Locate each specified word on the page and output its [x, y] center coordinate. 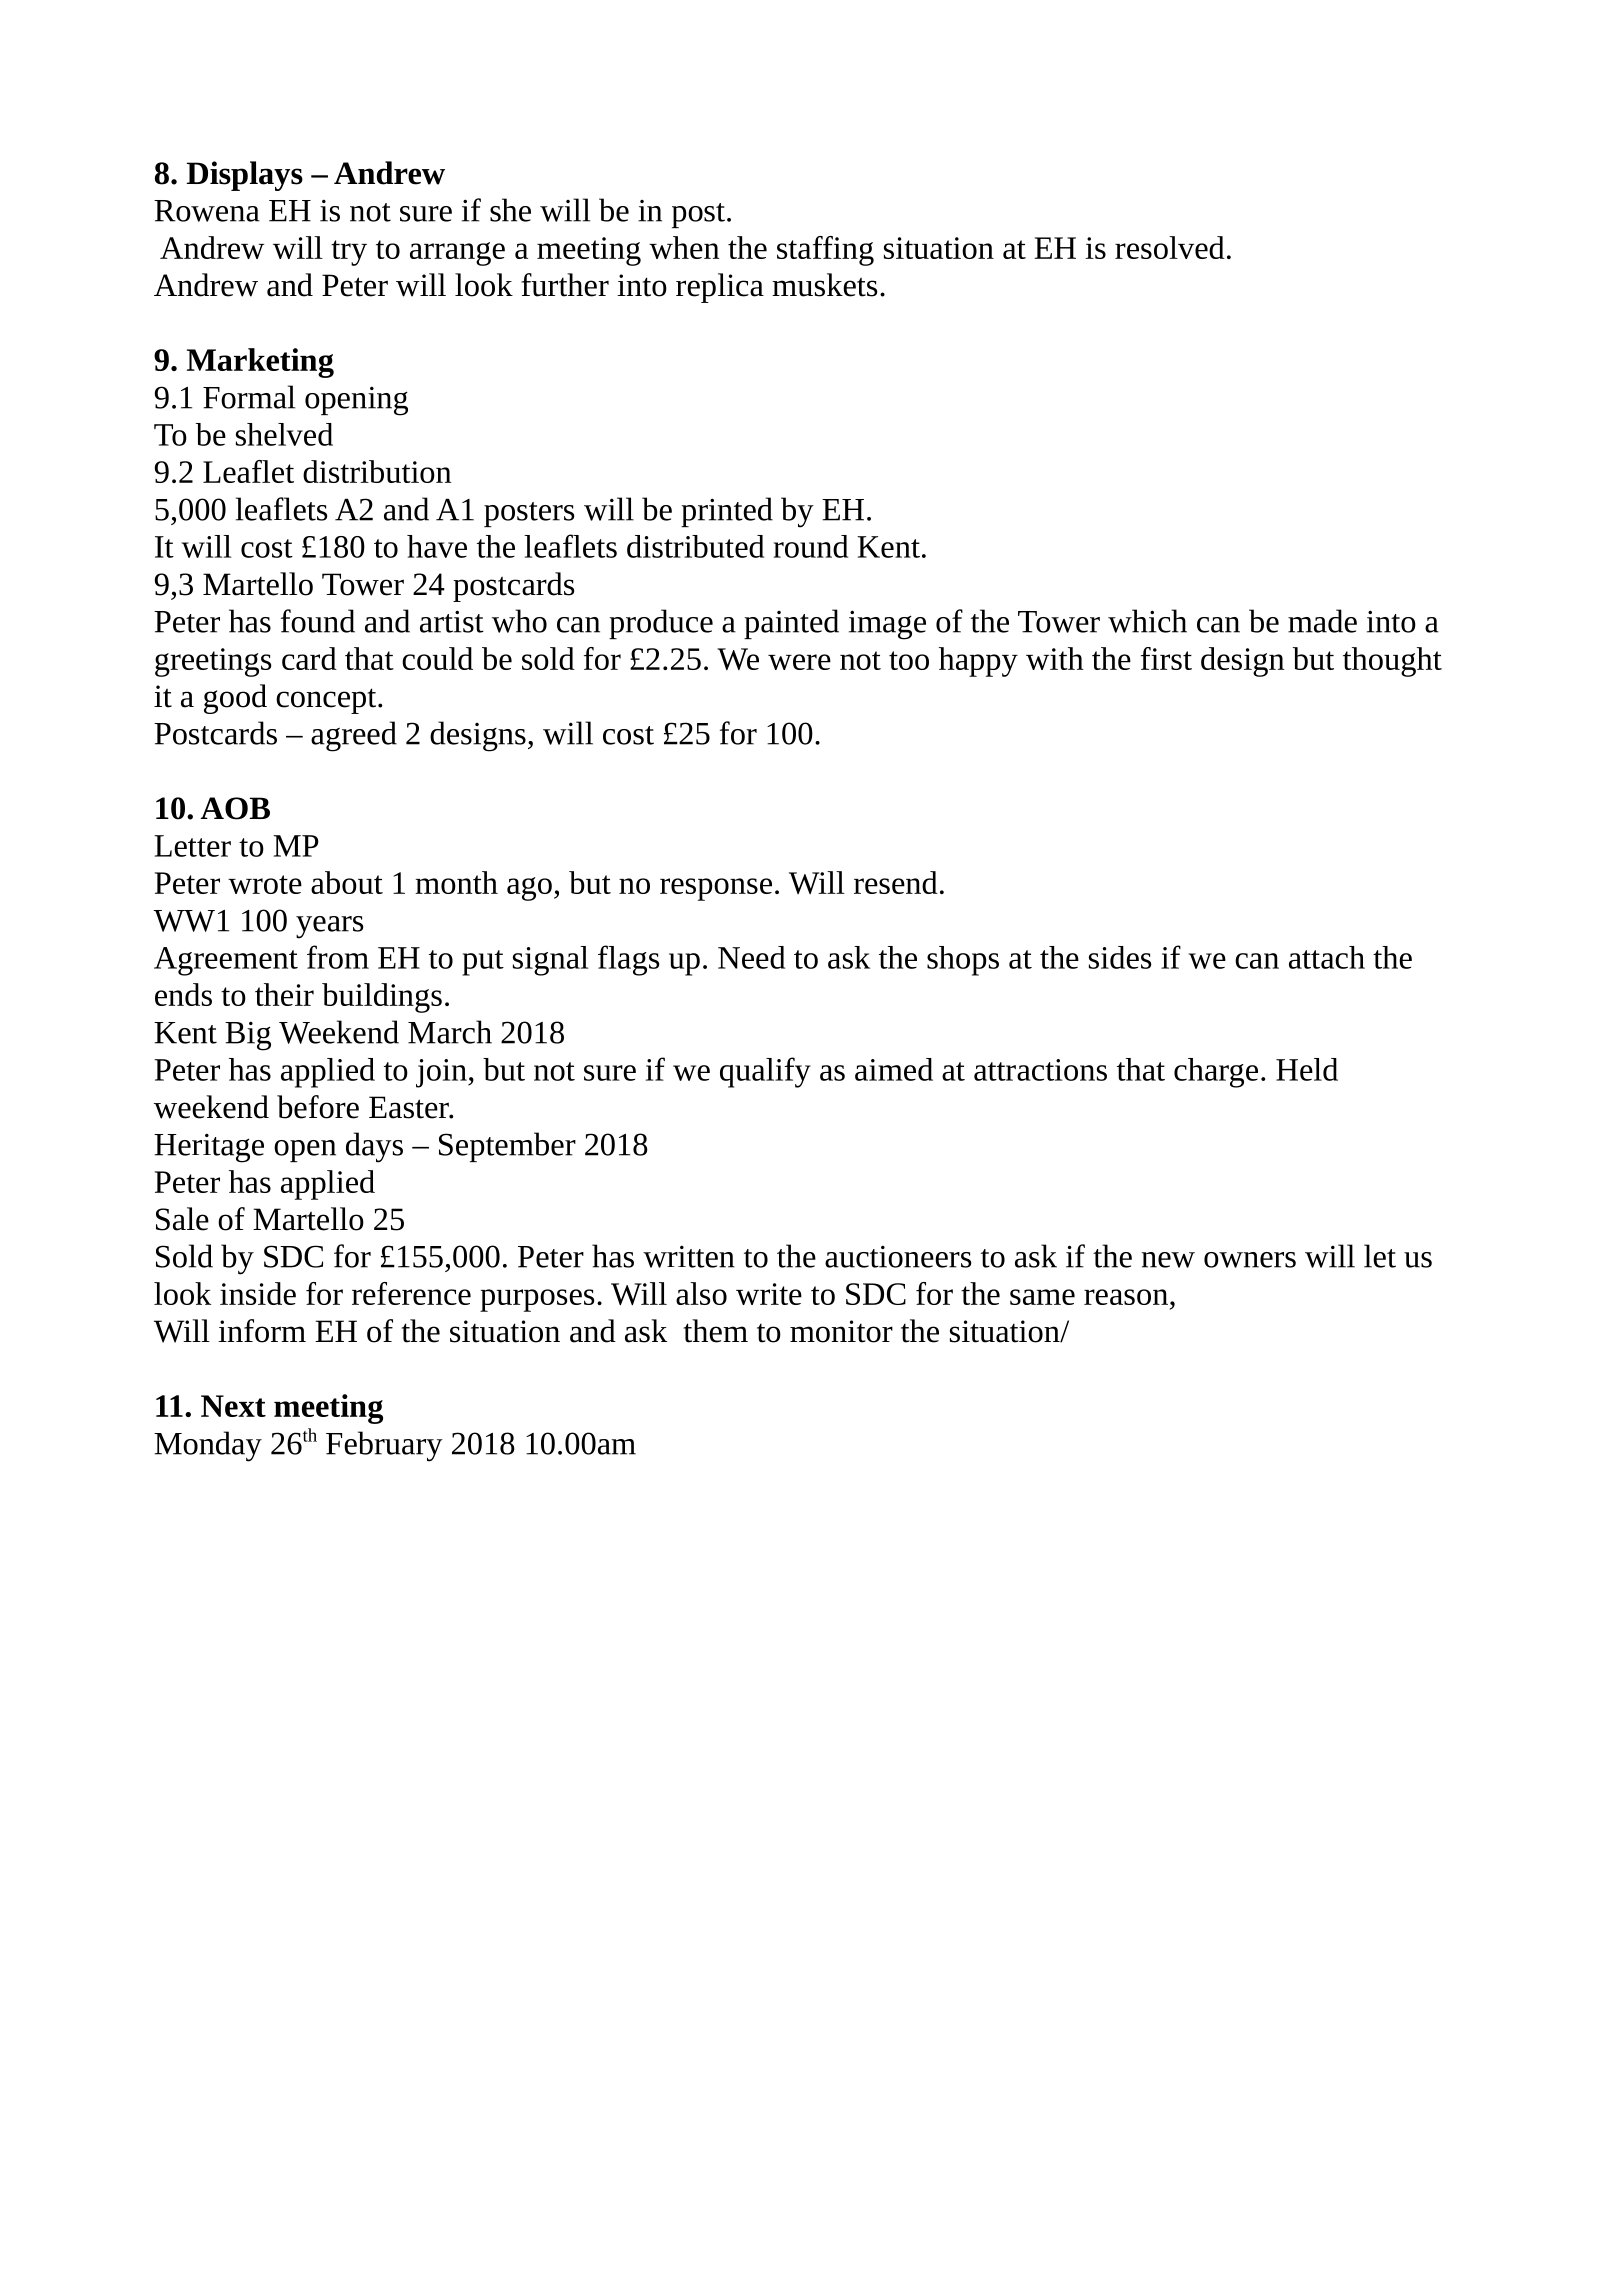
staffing [825, 251]
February [384, 1446]
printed [727, 512]
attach [1327, 957]
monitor [841, 1331]
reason [1126, 1297]
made [1322, 621]
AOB [235, 808]
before [318, 1107]
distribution [377, 471]
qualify [765, 1072]
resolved [1170, 247]
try [349, 253]
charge [1216, 1073]
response [716, 889]
